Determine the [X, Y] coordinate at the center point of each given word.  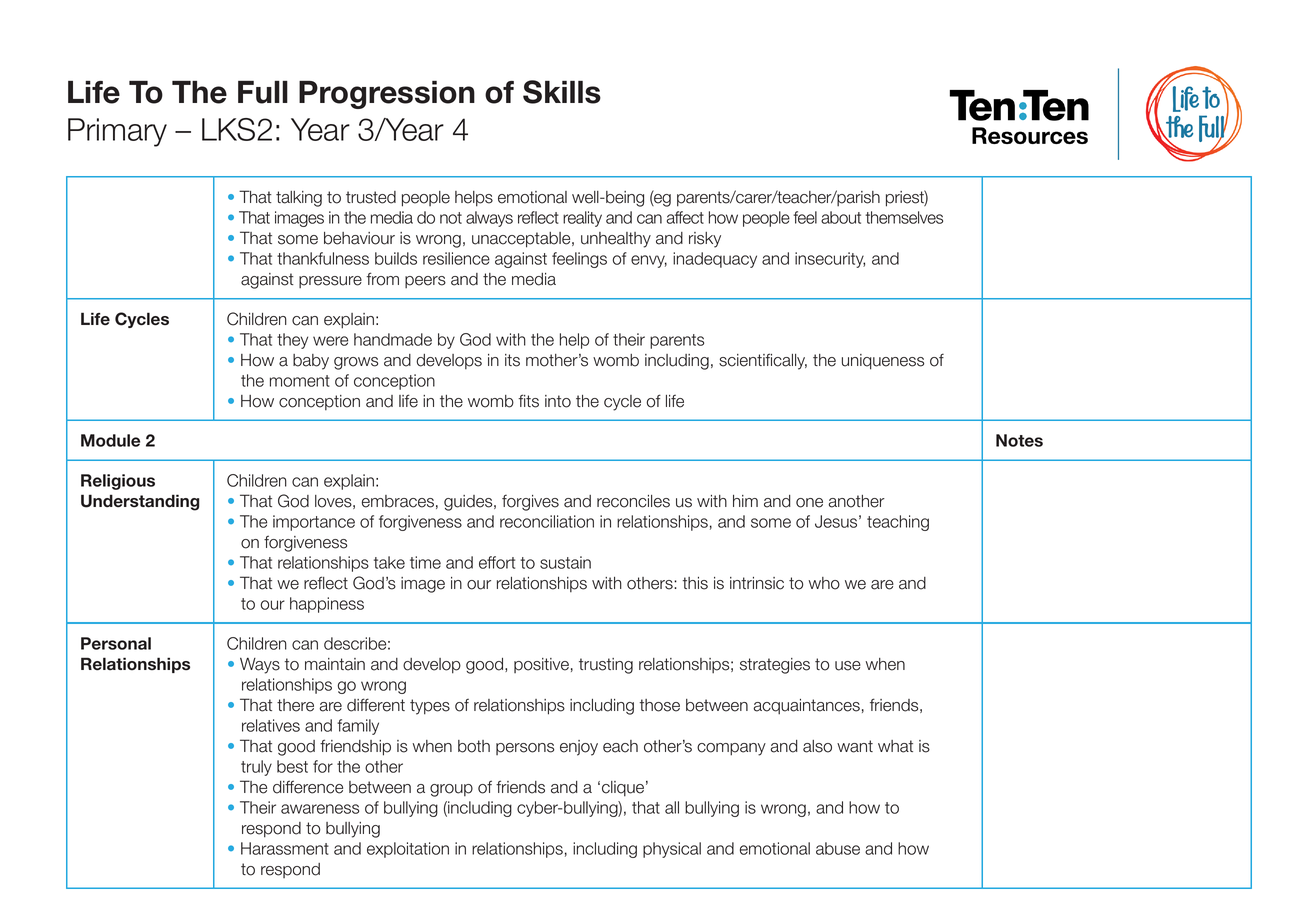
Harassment [285, 848]
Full [263, 92]
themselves [904, 217]
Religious [118, 482]
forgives [530, 503]
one [809, 503]
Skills [562, 92]
